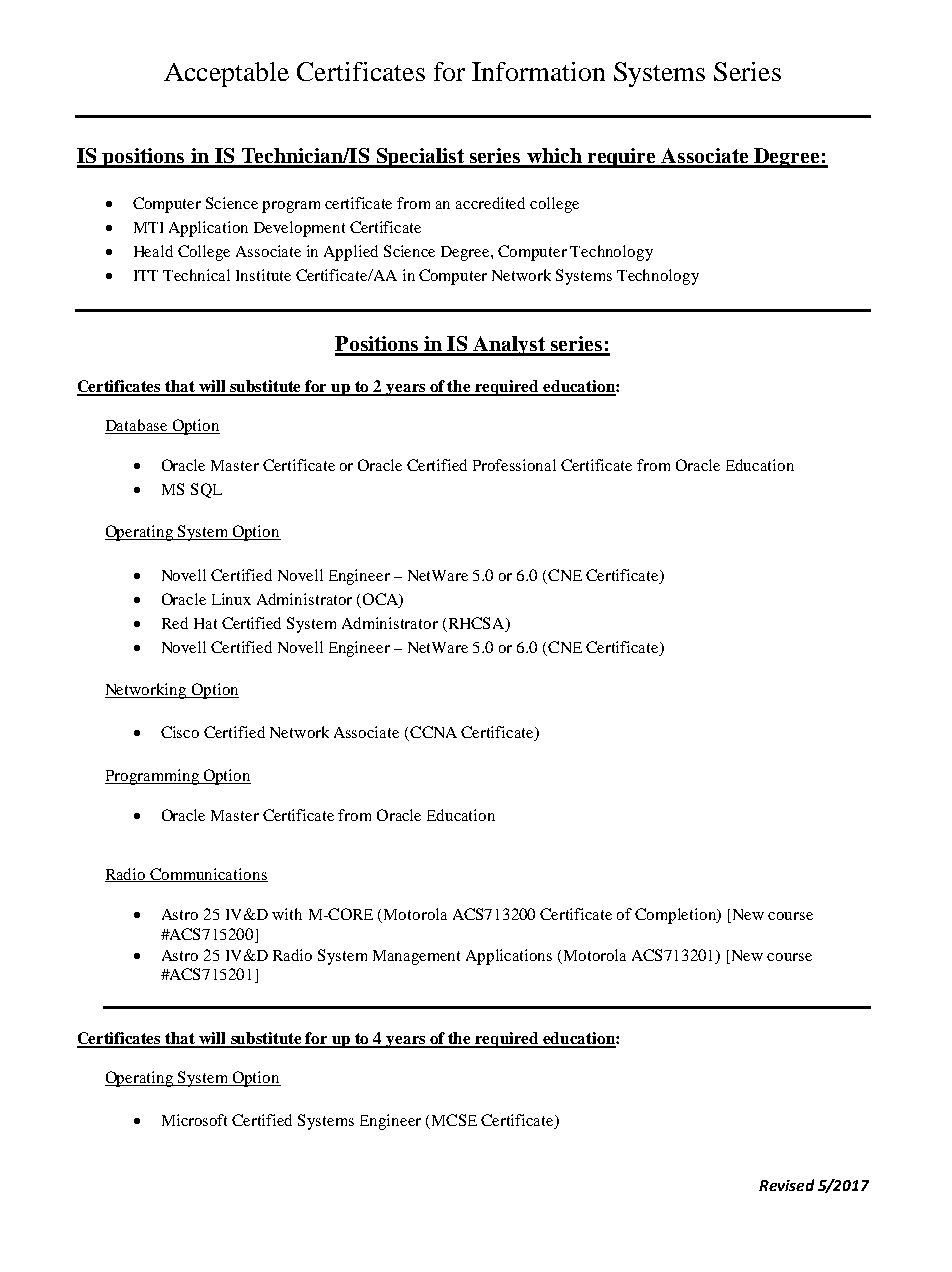 The image size is (952, 1272). Describe the element at coordinates (194, 1120) in the screenshot. I see `Microsoft` at that location.
